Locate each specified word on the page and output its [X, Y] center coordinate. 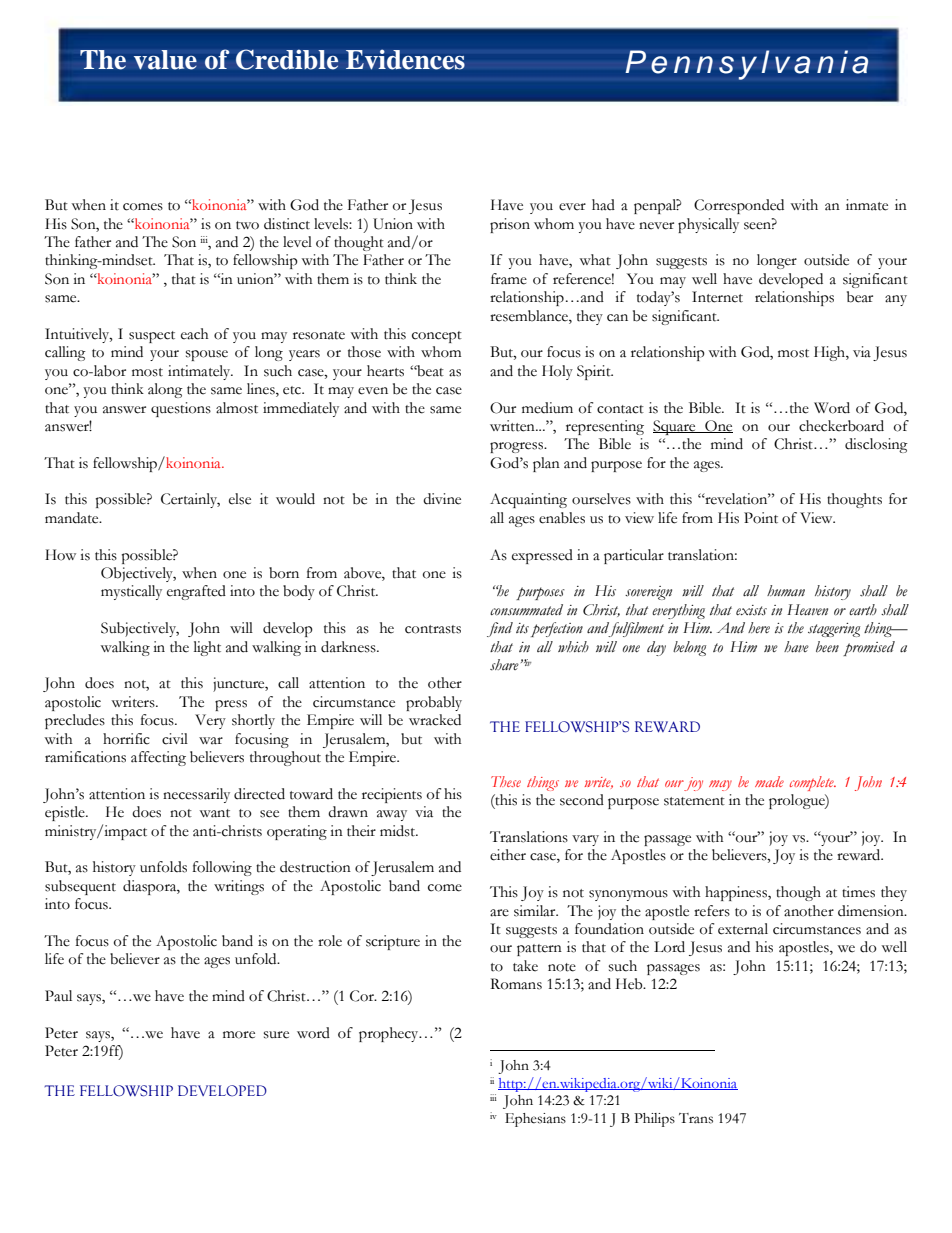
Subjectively [140, 629]
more [239, 1035]
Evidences [405, 59]
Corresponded [739, 206]
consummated [526, 610]
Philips [654, 1120]
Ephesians [535, 1120]
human [786, 590]
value [165, 60]
